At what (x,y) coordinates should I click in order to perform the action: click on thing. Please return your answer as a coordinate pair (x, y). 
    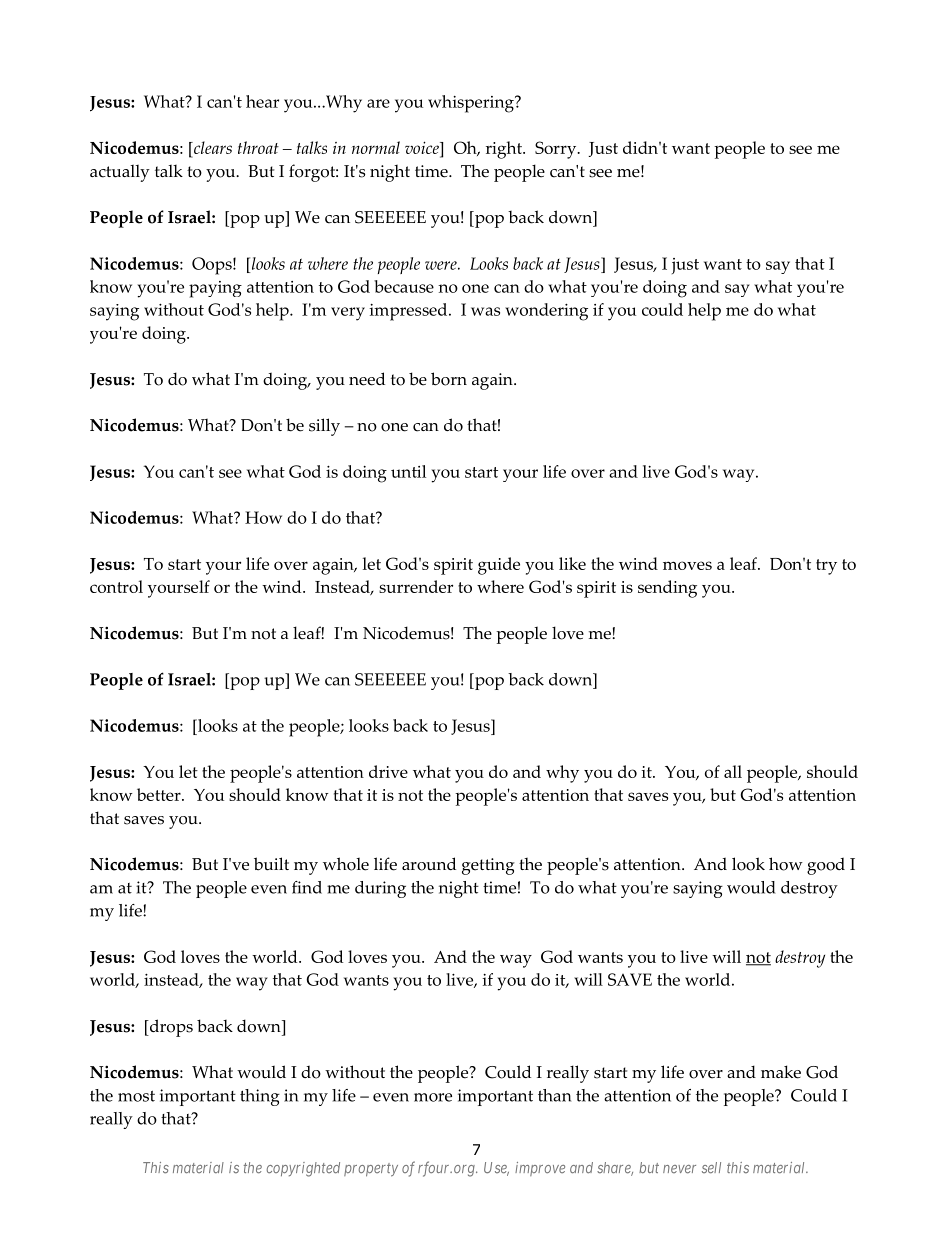
    Looking at the image, I should click on (260, 1097).
